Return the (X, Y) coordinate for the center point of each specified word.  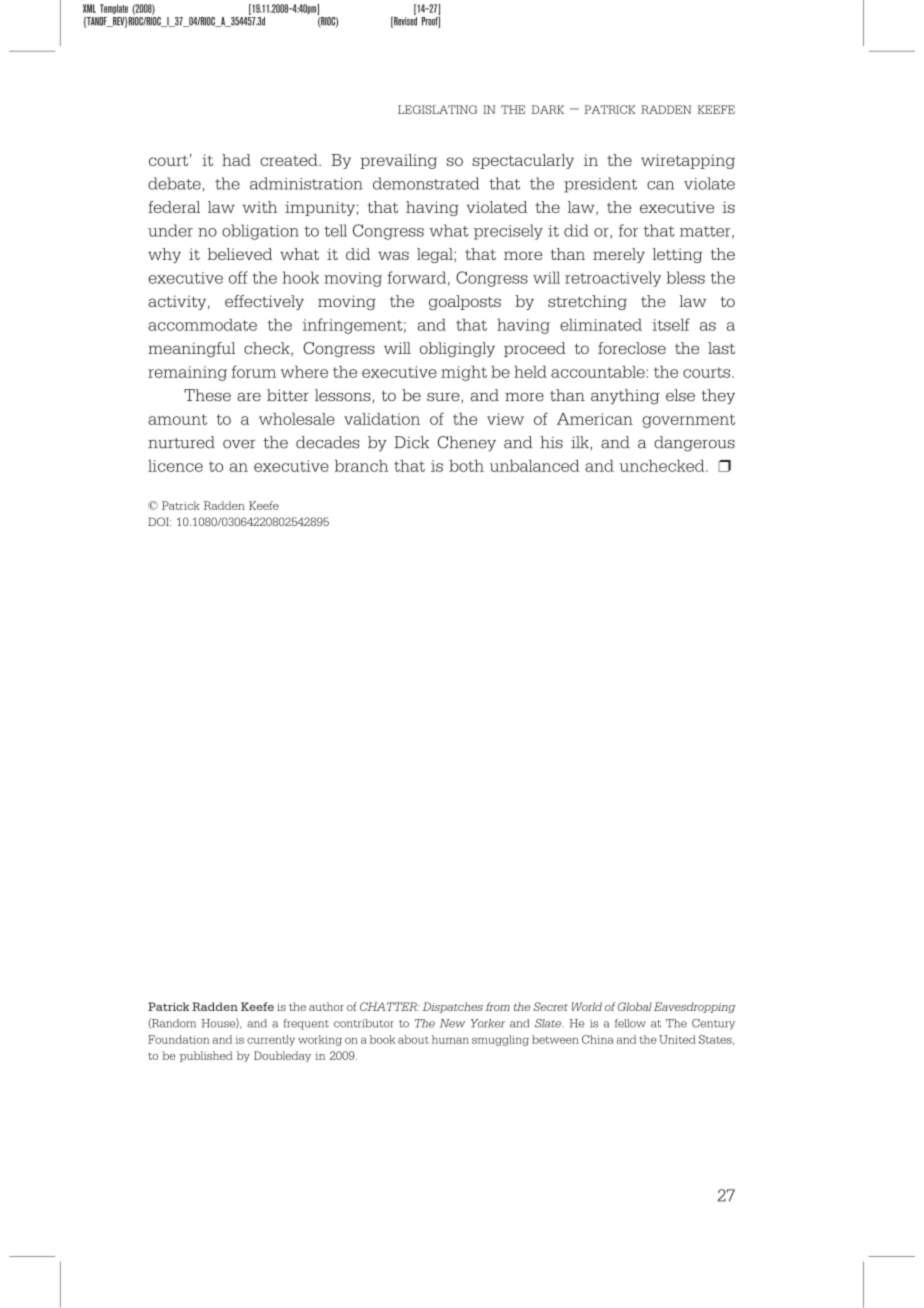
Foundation (179, 1039)
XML (89, 8)
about (413, 1039)
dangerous (694, 444)
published (206, 1056)
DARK (548, 109)
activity (178, 302)
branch (361, 466)
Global (635, 1006)
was (393, 255)
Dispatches (453, 1007)
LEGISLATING (437, 109)
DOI (159, 521)
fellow (630, 1023)
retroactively (613, 279)
